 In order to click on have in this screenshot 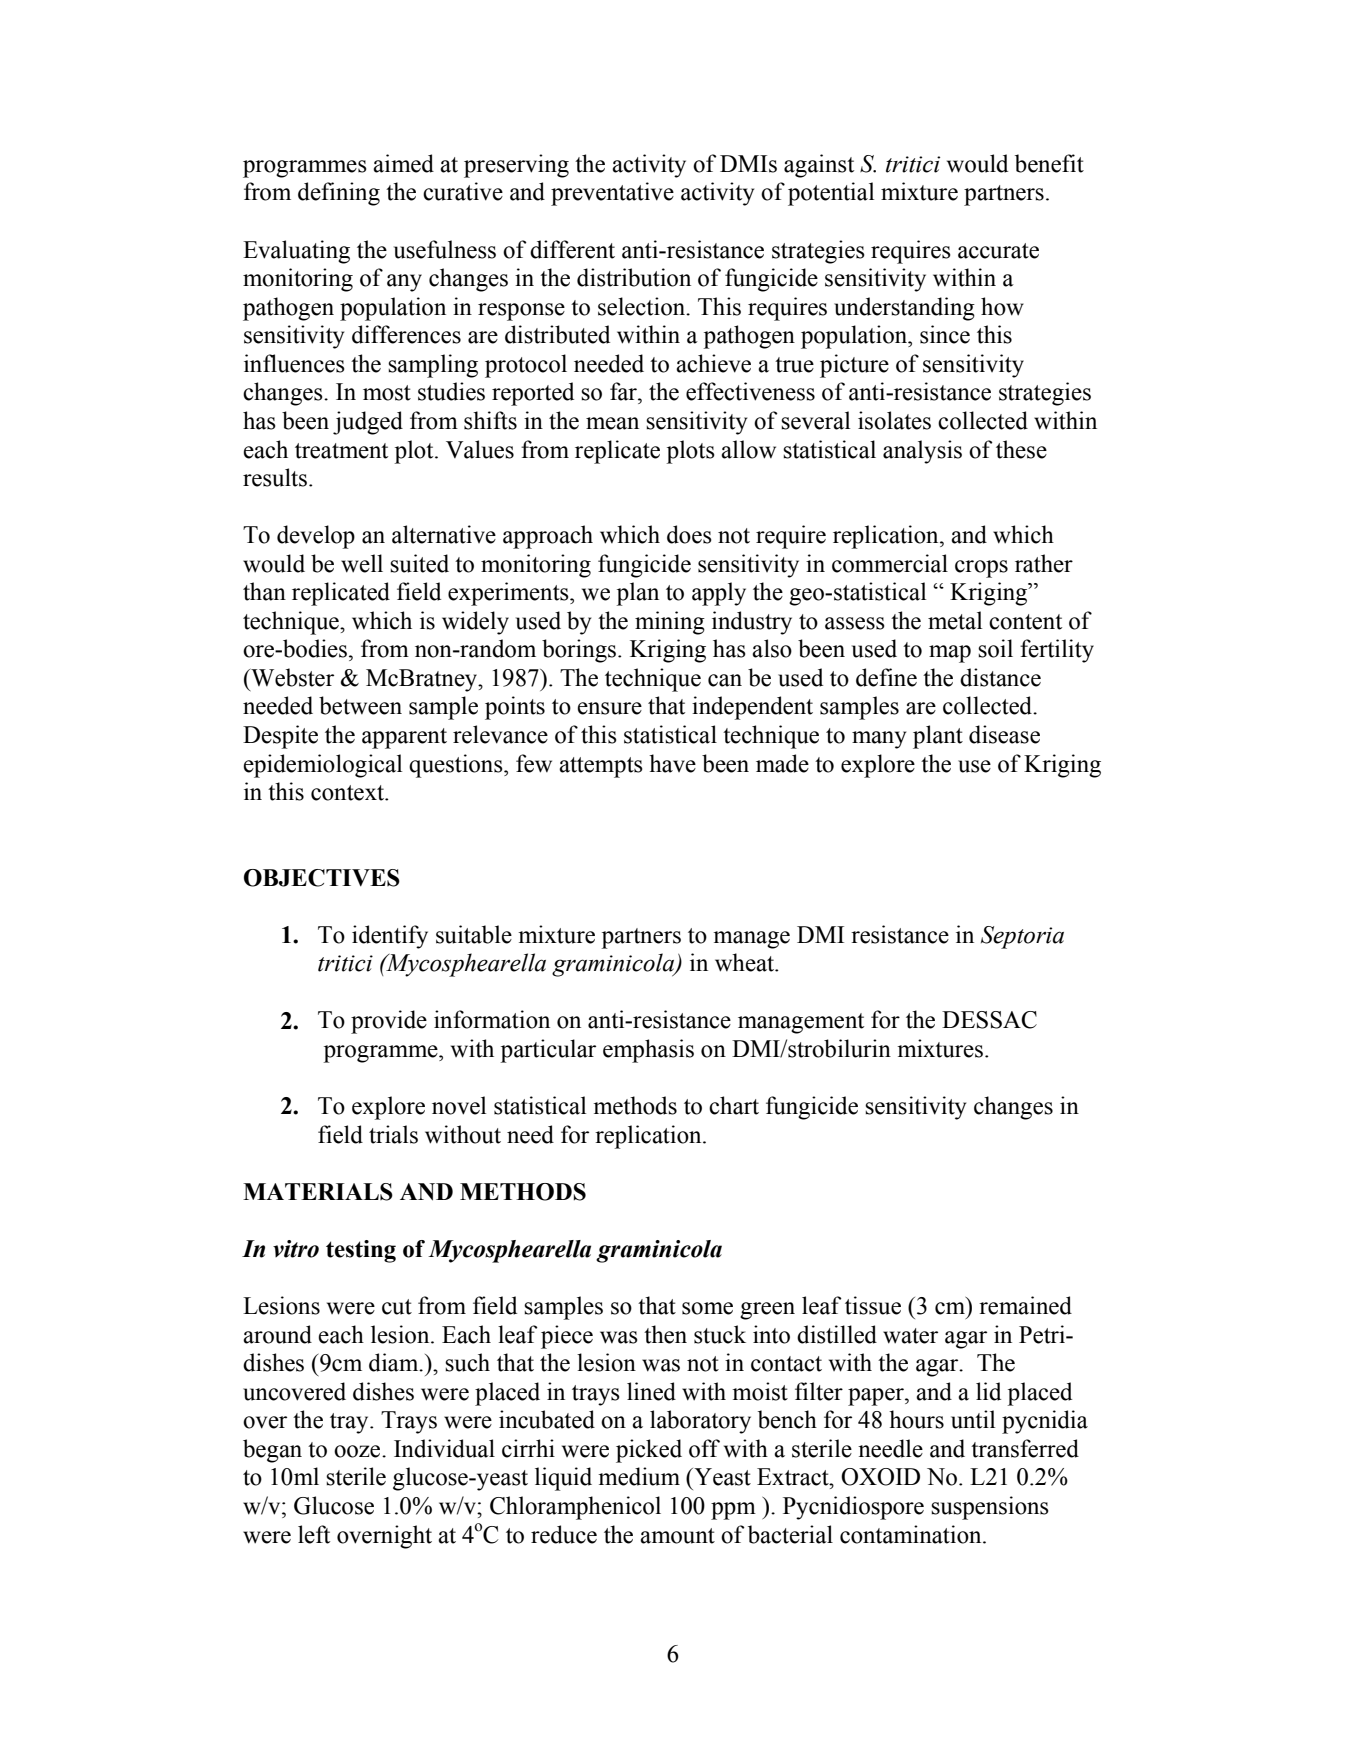, I will do `click(672, 763)`.
